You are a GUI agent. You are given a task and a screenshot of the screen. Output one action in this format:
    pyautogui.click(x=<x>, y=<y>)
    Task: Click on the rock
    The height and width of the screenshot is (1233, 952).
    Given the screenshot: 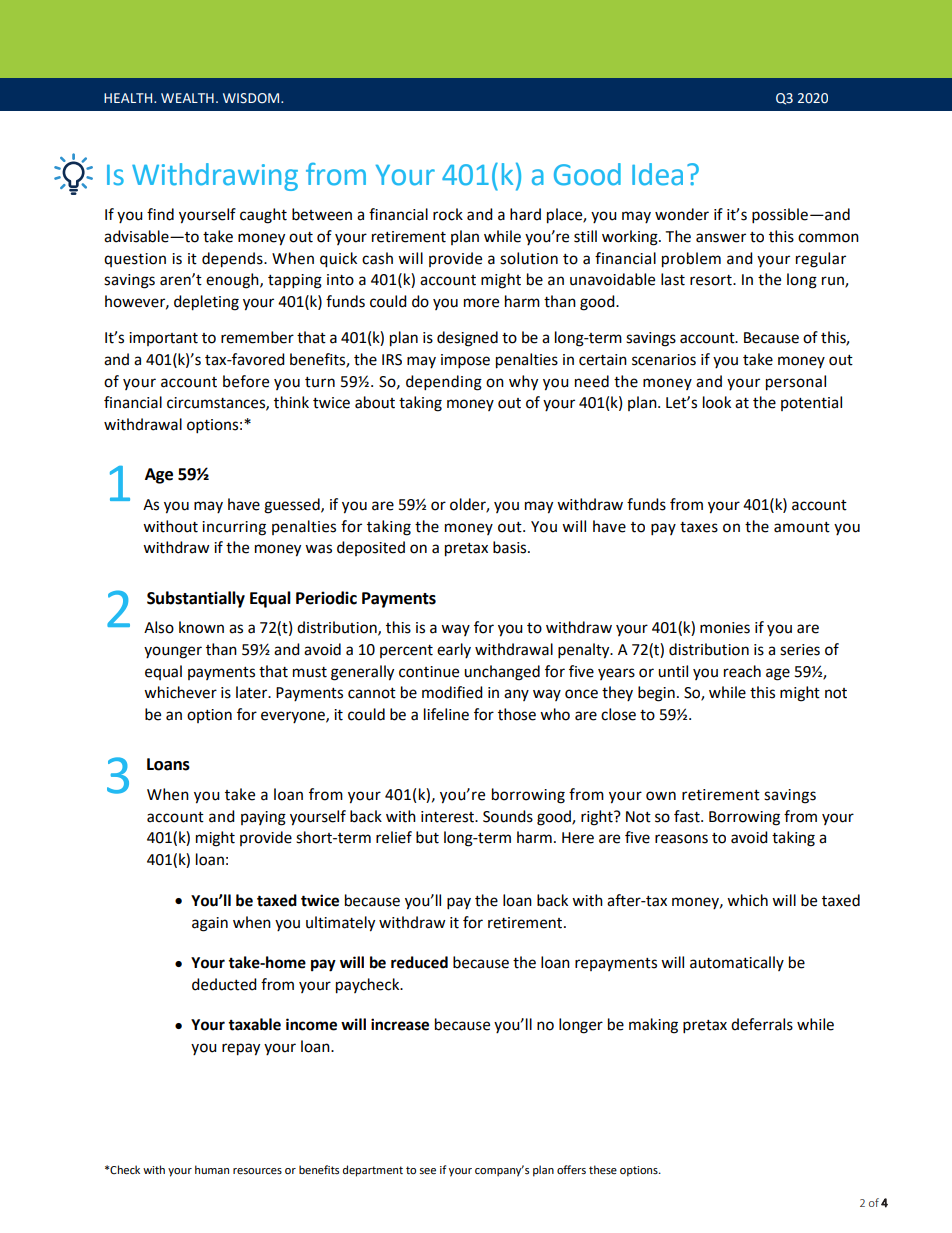 What is the action you would take?
    pyautogui.click(x=448, y=214)
